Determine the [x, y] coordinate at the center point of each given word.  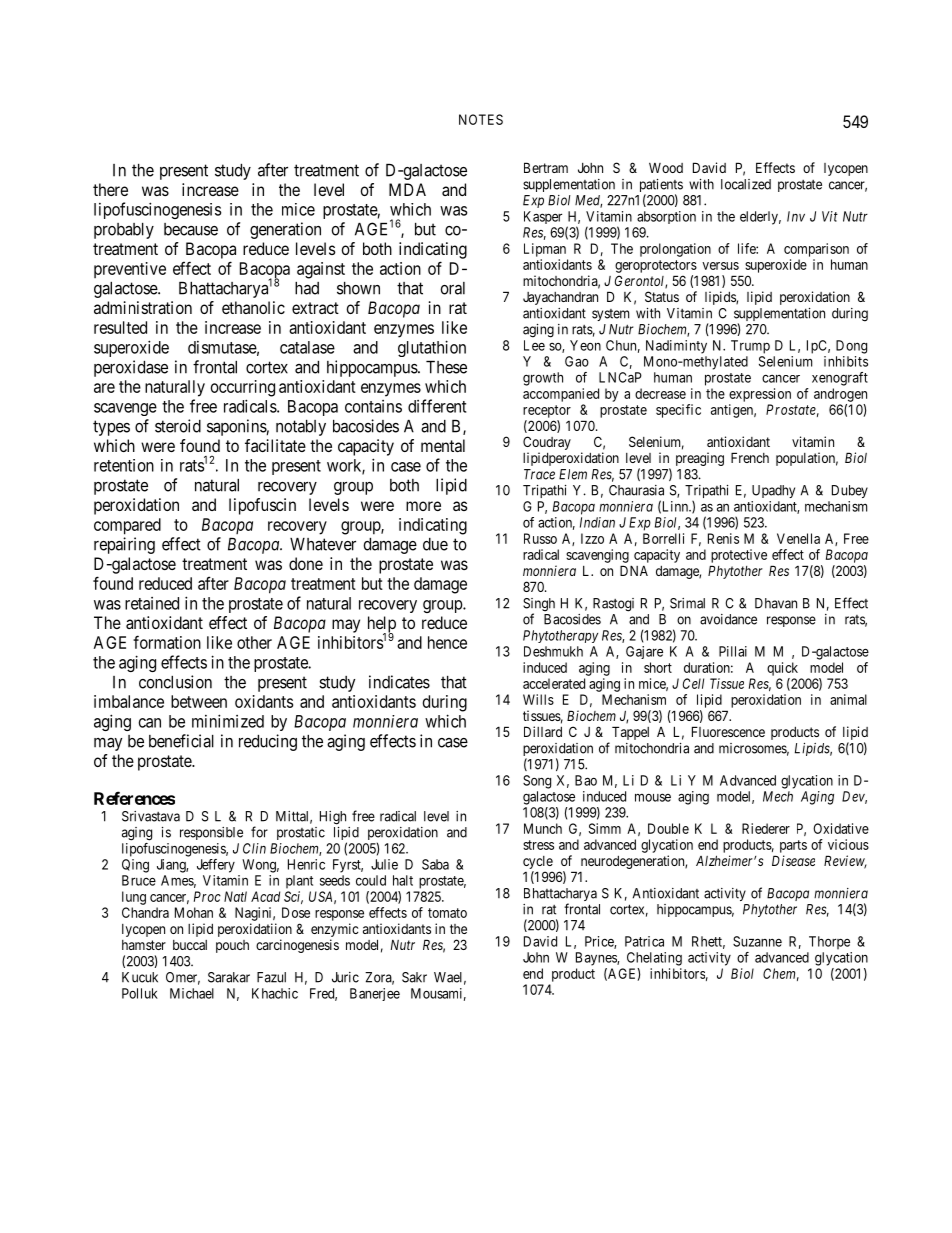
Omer [183, 978]
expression [760, 395]
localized [746, 184]
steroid [178, 426]
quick [782, 669]
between [199, 701]
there [110, 189]
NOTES [481, 119]
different [437, 406]
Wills [538, 699]
